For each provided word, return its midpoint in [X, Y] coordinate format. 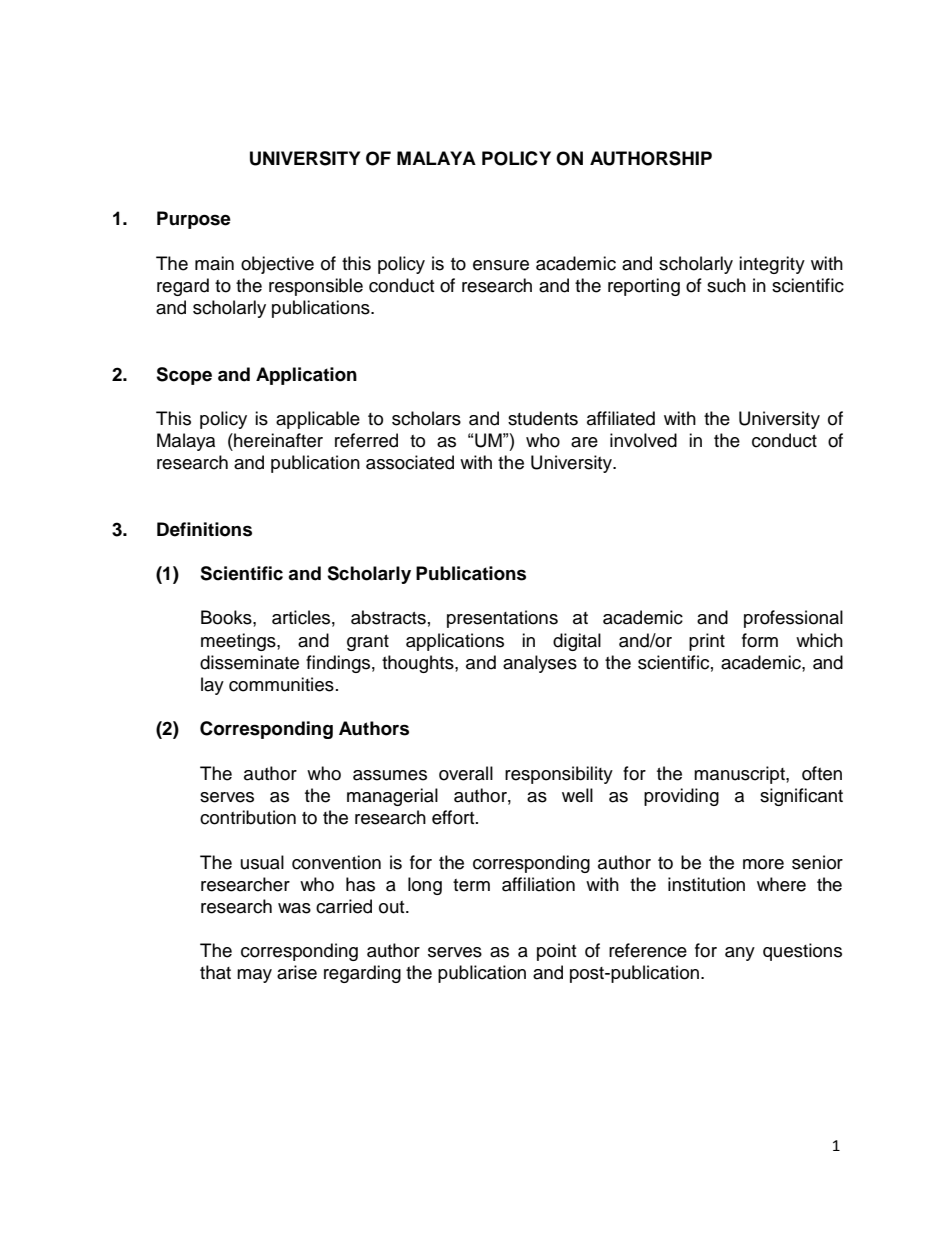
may [254, 976]
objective [277, 265]
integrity [772, 265]
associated [410, 462]
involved [643, 440]
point [556, 952]
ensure [501, 265]
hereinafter [277, 440]
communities [281, 684]
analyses [540, 664]
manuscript [740, 775]
